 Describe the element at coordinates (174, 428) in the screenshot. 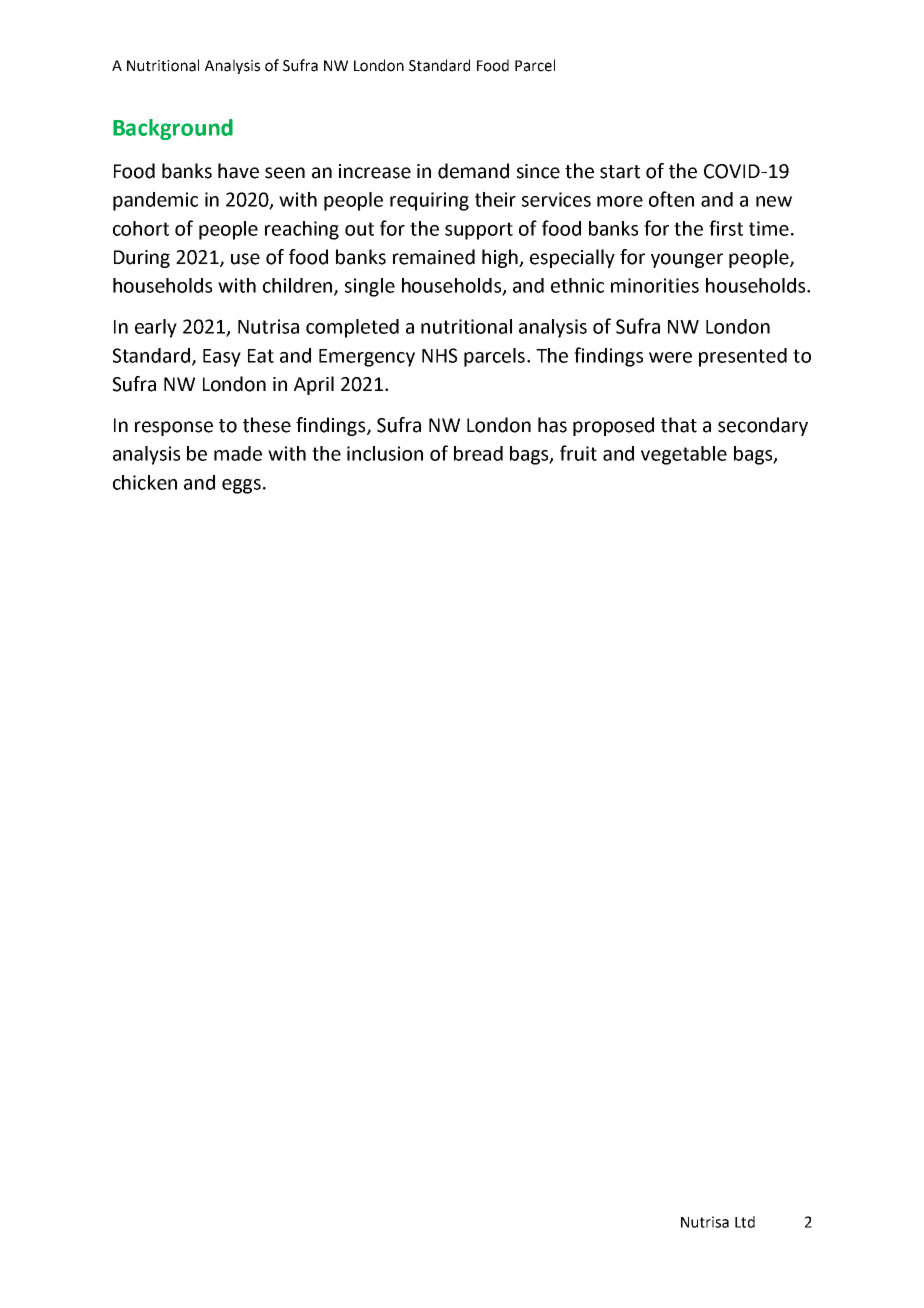

I see `response` at that location.
